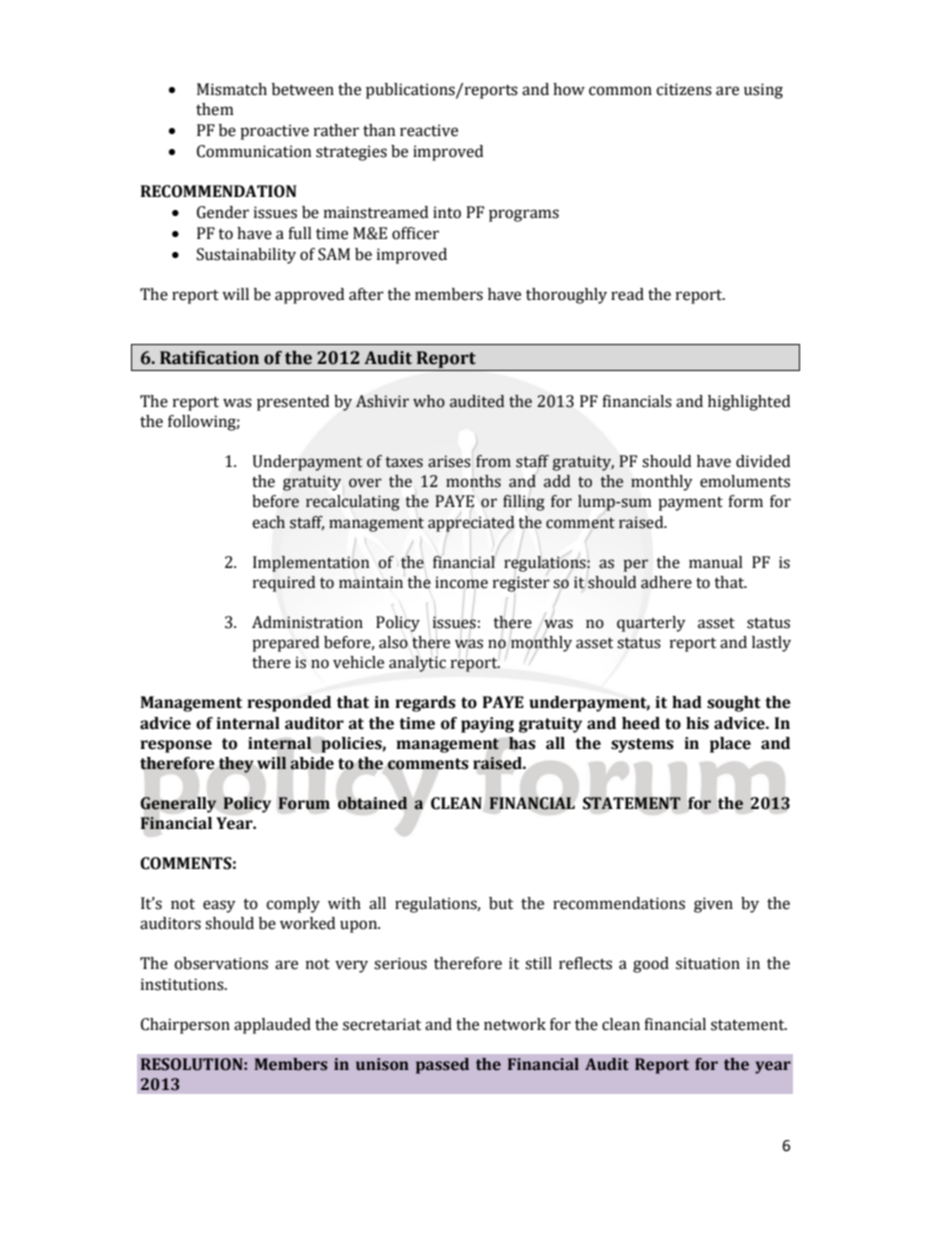  I want to click on reactive, so click(429, 130).
